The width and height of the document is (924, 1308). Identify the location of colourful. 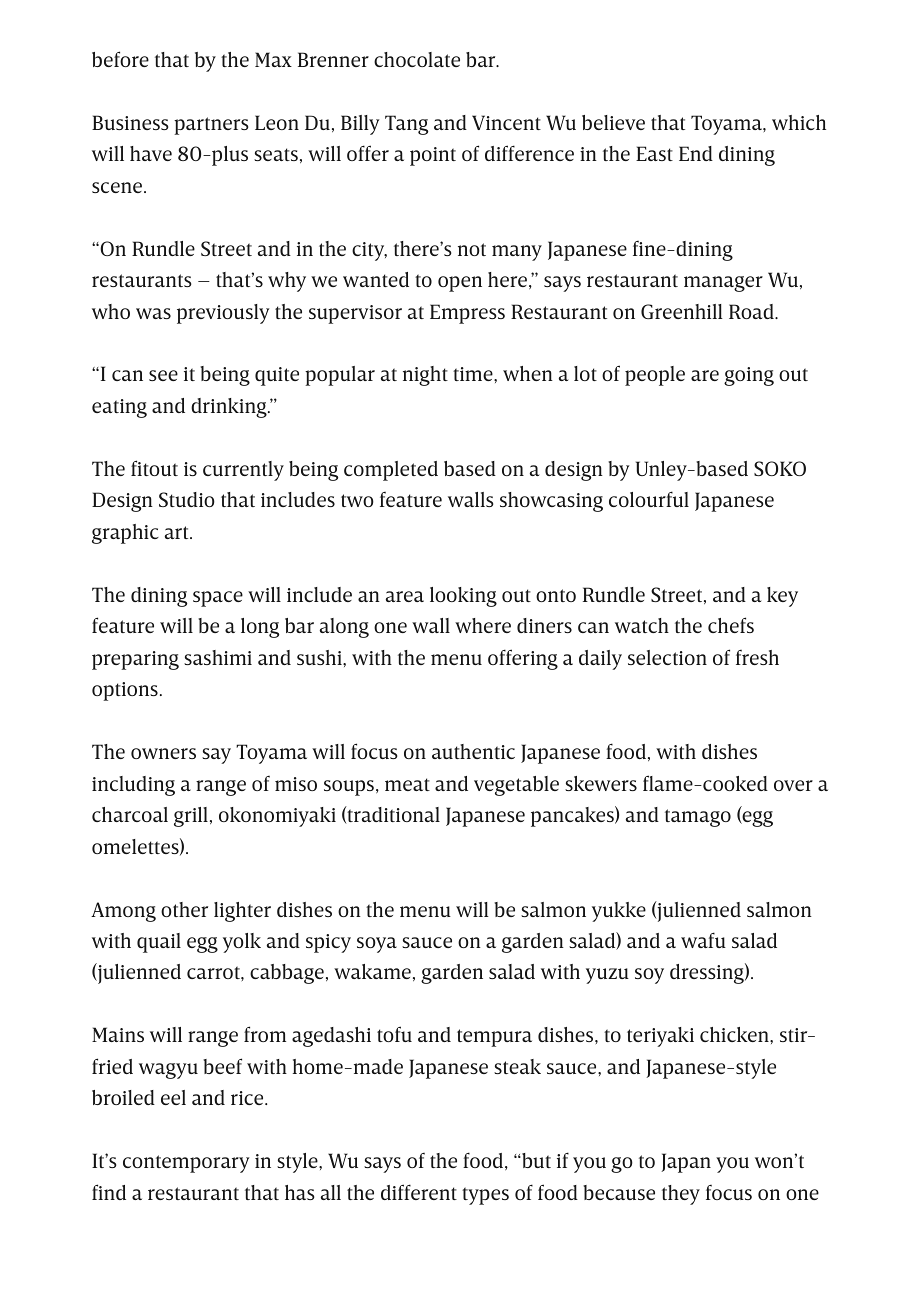
(649, 499).
